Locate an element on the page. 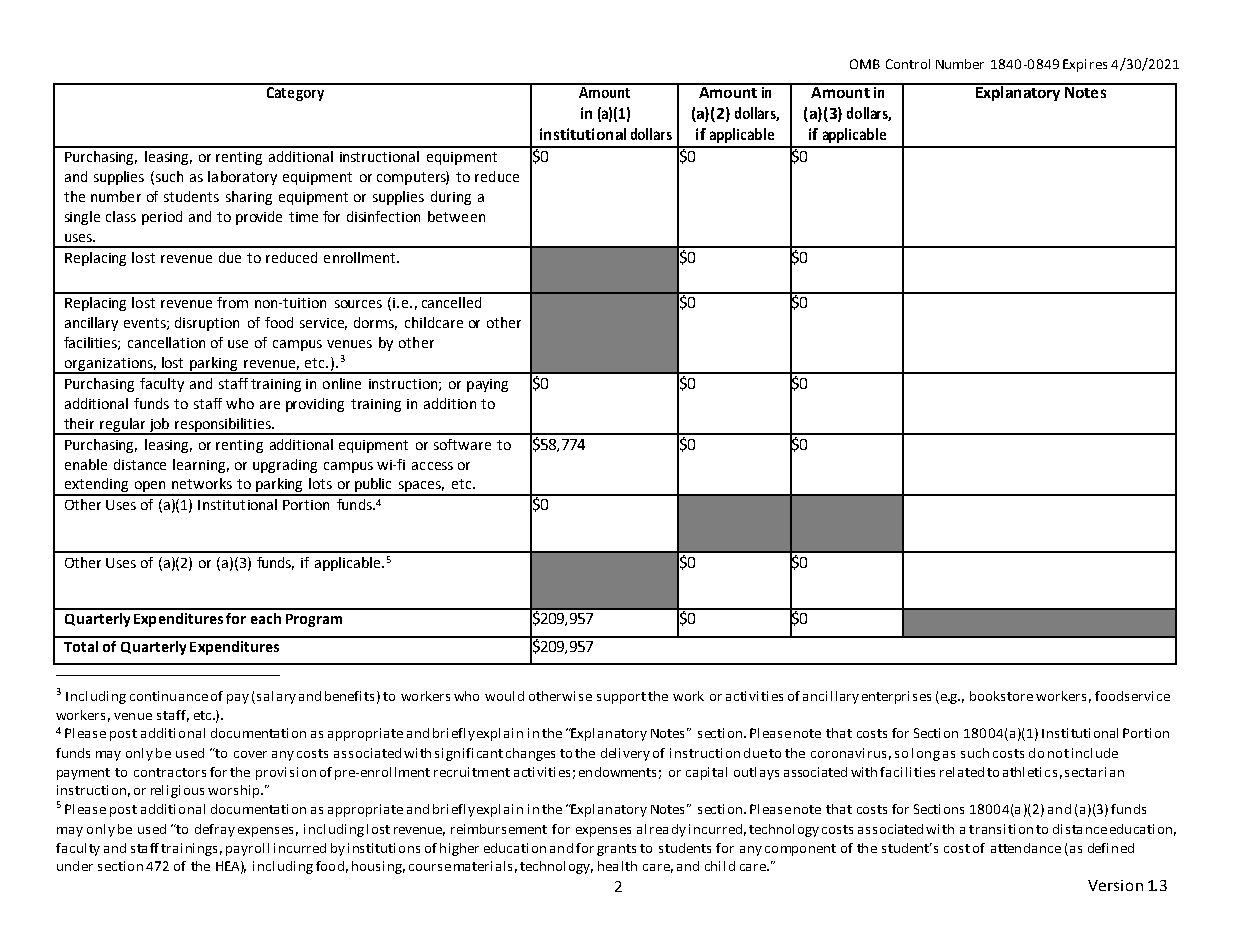 This page has height=952, width=1233. open is located at coordinates (151, 488).
